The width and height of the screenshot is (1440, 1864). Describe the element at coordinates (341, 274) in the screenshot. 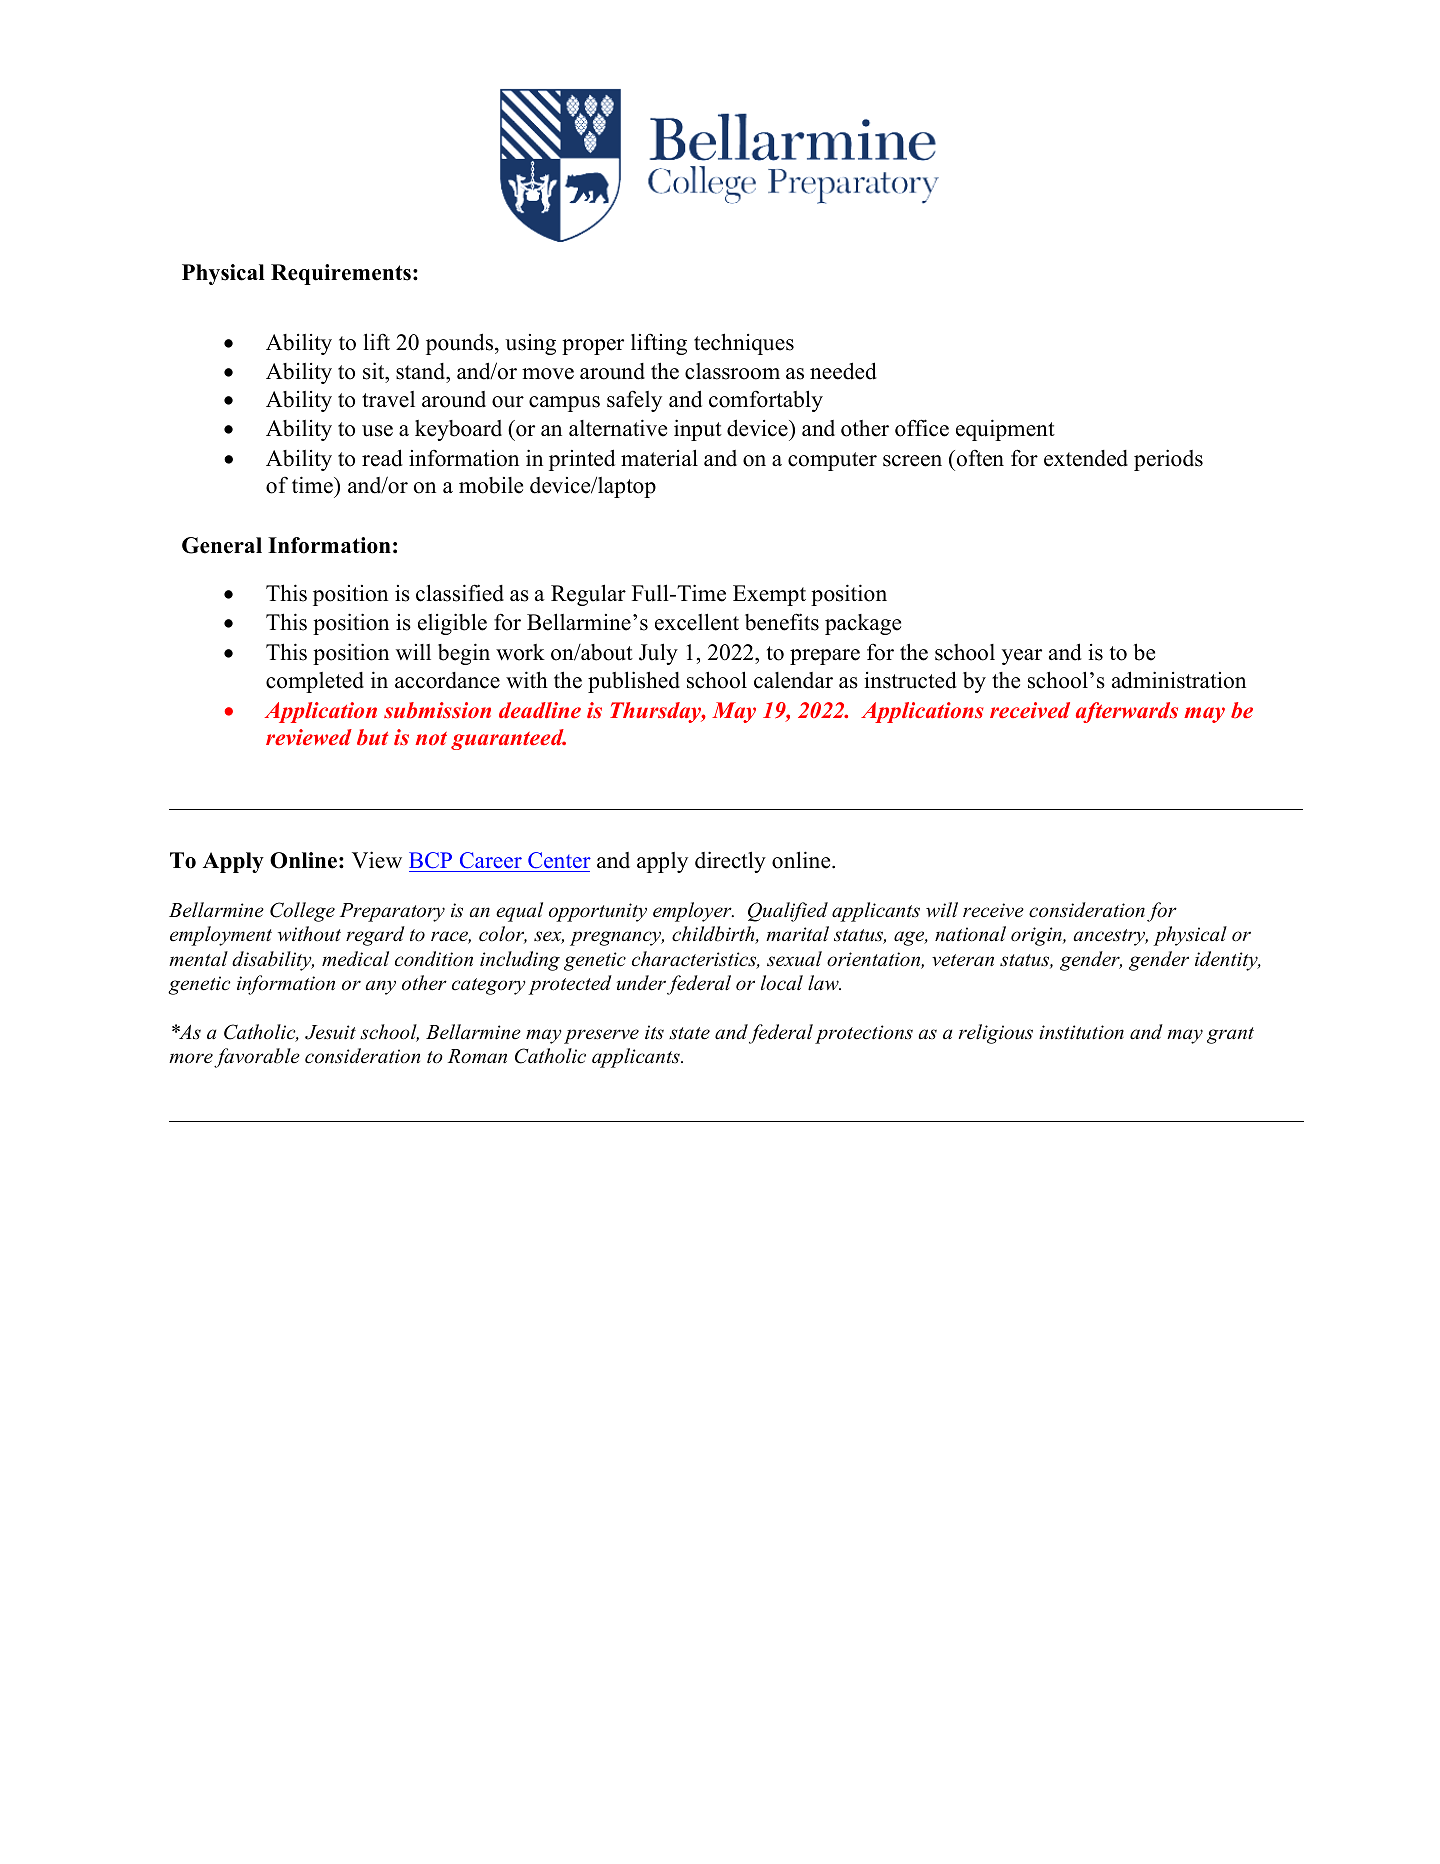

I see `Requirements` at that location.
